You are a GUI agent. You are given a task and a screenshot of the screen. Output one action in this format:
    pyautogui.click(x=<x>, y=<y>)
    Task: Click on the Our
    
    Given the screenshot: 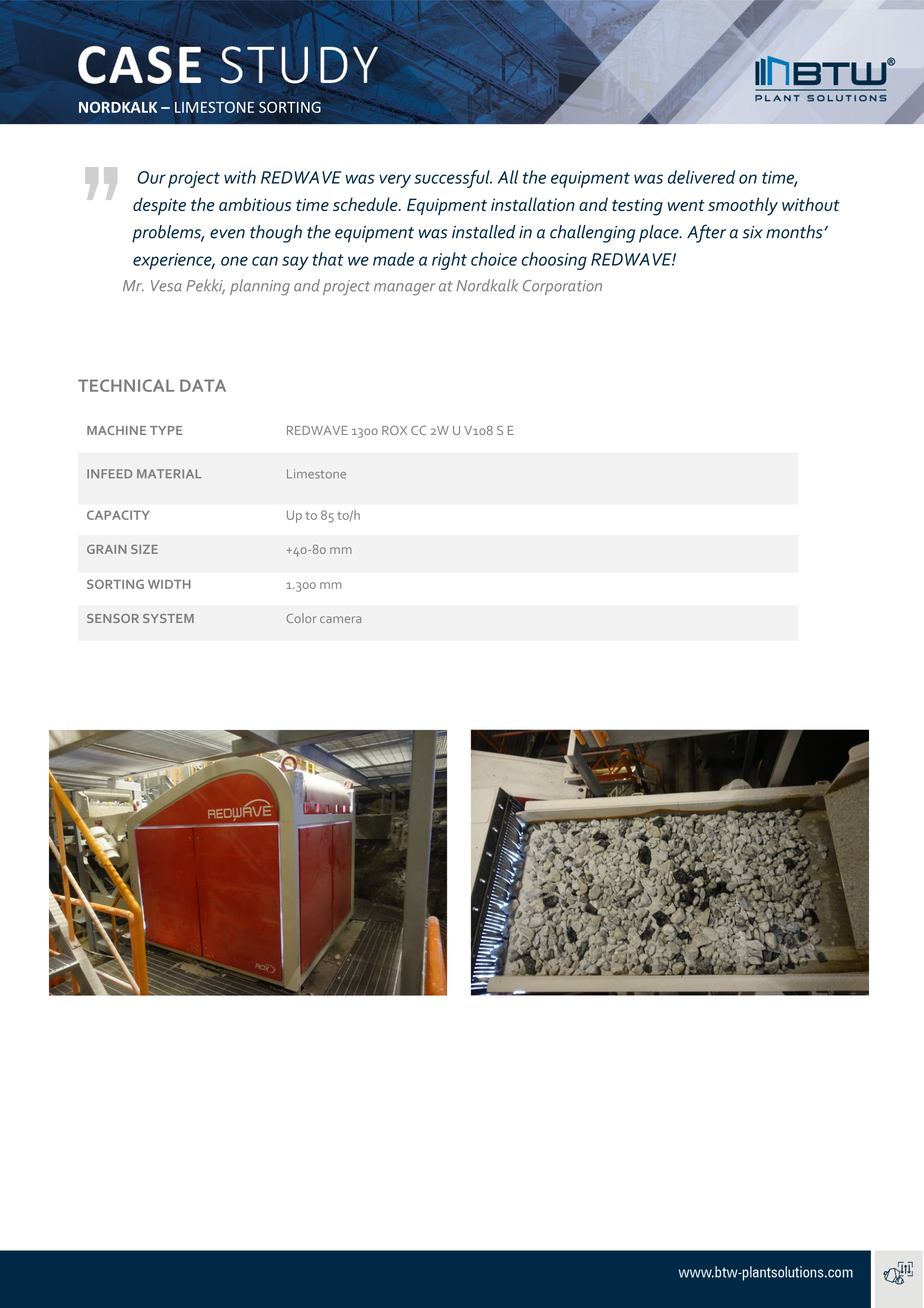 What is the action you would take?
    pyautogui.click(x=151, y=177)
